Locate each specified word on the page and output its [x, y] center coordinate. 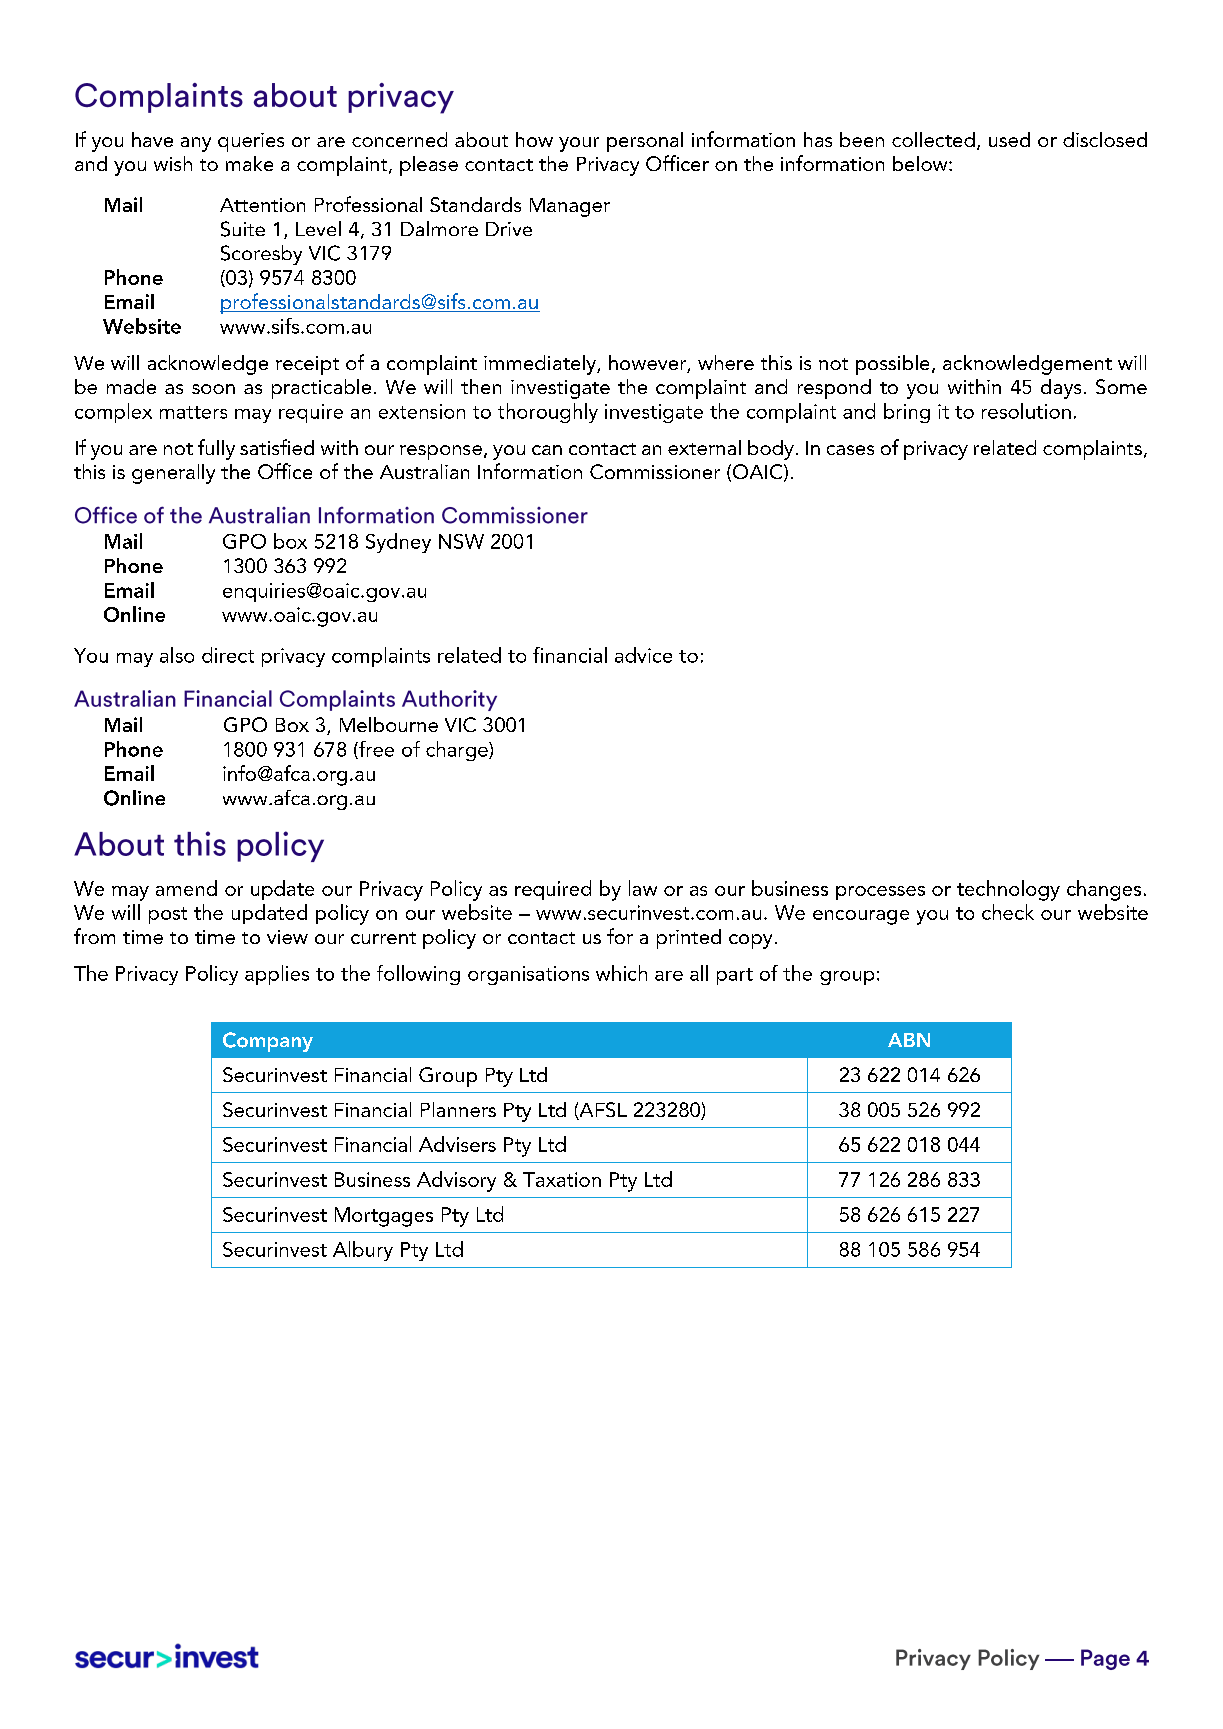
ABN [909, 1040]
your [579, 144]
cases [850, 450]
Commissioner [655, 471]
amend [186, 888]
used [1009, 139]
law [643, 888]
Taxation [562, 1179]
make [249, 163]
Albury [363, 1251]
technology [1008, 890]
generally [173, 474]
